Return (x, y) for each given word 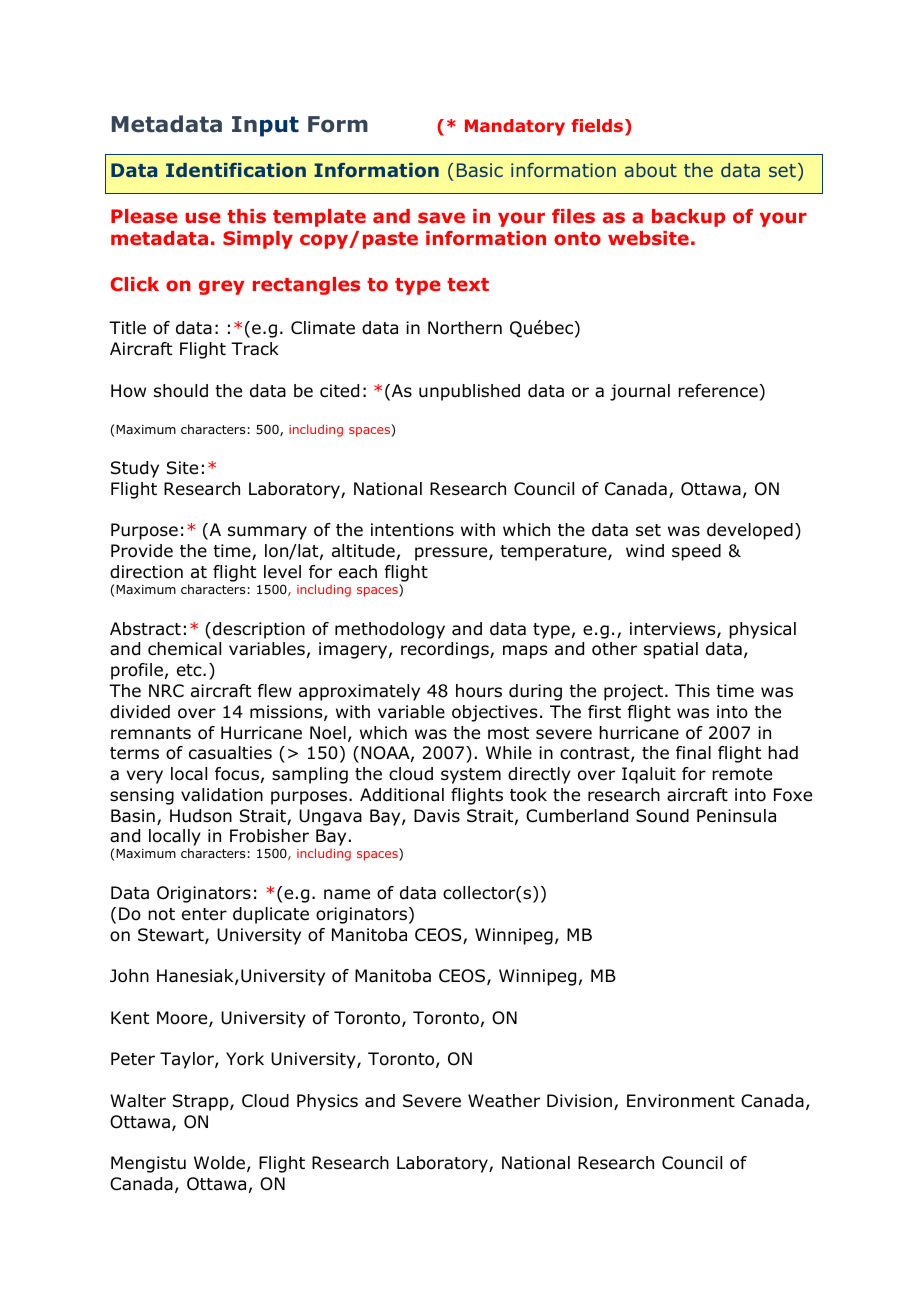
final (693, 752)
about (651, 170)
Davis (437, 816)
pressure (452, 554)
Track (255, 349)
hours (479, 691)
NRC (166, 691)
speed (696, 552)
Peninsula (736, 816)
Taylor (188, 1060)
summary (267, 533)
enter (204, 914)
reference (718, 391)
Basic (480, 170)
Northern (465, 328)
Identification (236, 170)
